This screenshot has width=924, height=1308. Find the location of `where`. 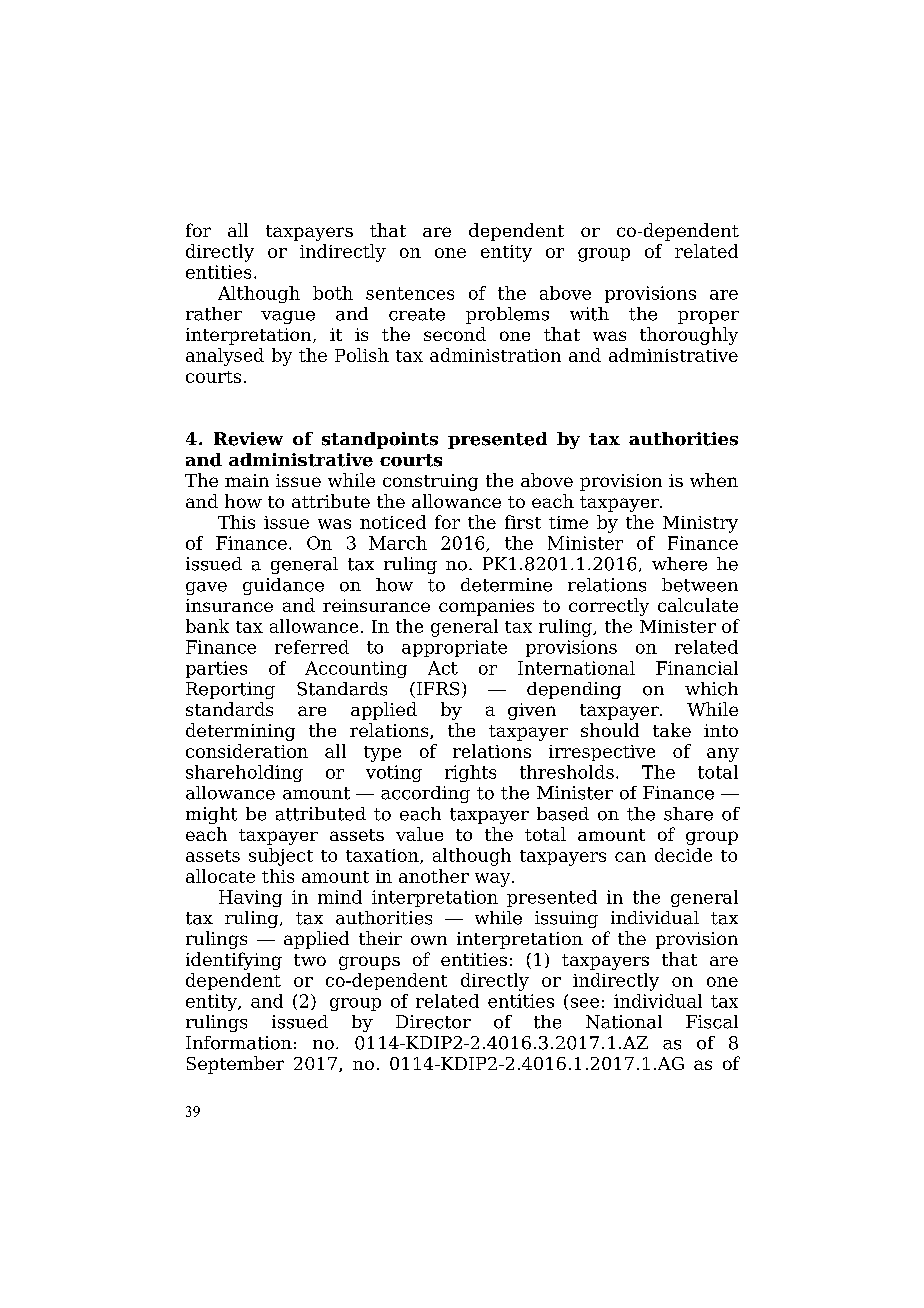

where is located at coordinates (679, 564).
